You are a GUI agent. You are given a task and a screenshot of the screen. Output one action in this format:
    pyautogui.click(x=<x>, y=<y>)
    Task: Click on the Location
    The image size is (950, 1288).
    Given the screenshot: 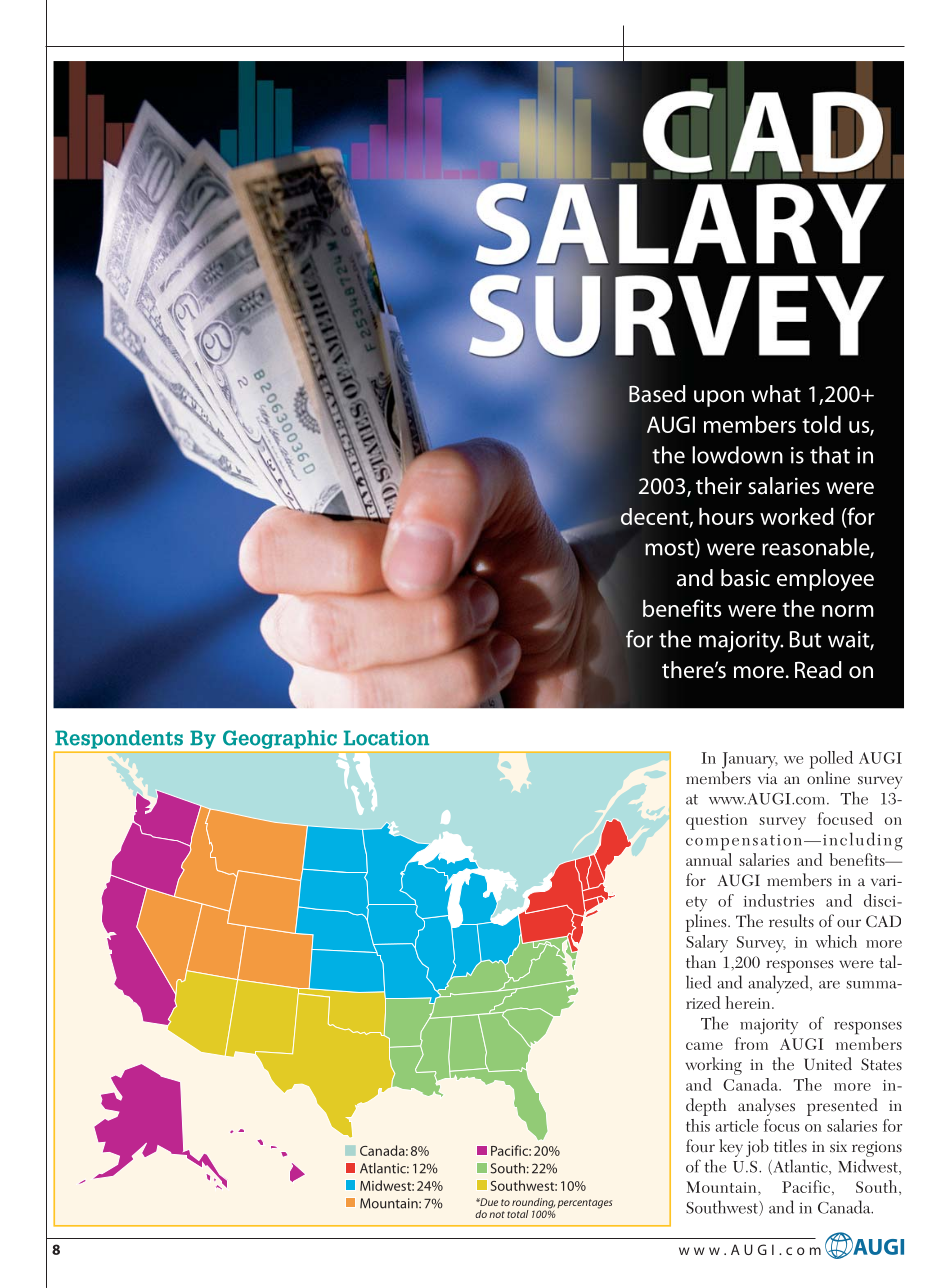 What is the action you would take?
    pyautogui.click(x=386, y=738)
